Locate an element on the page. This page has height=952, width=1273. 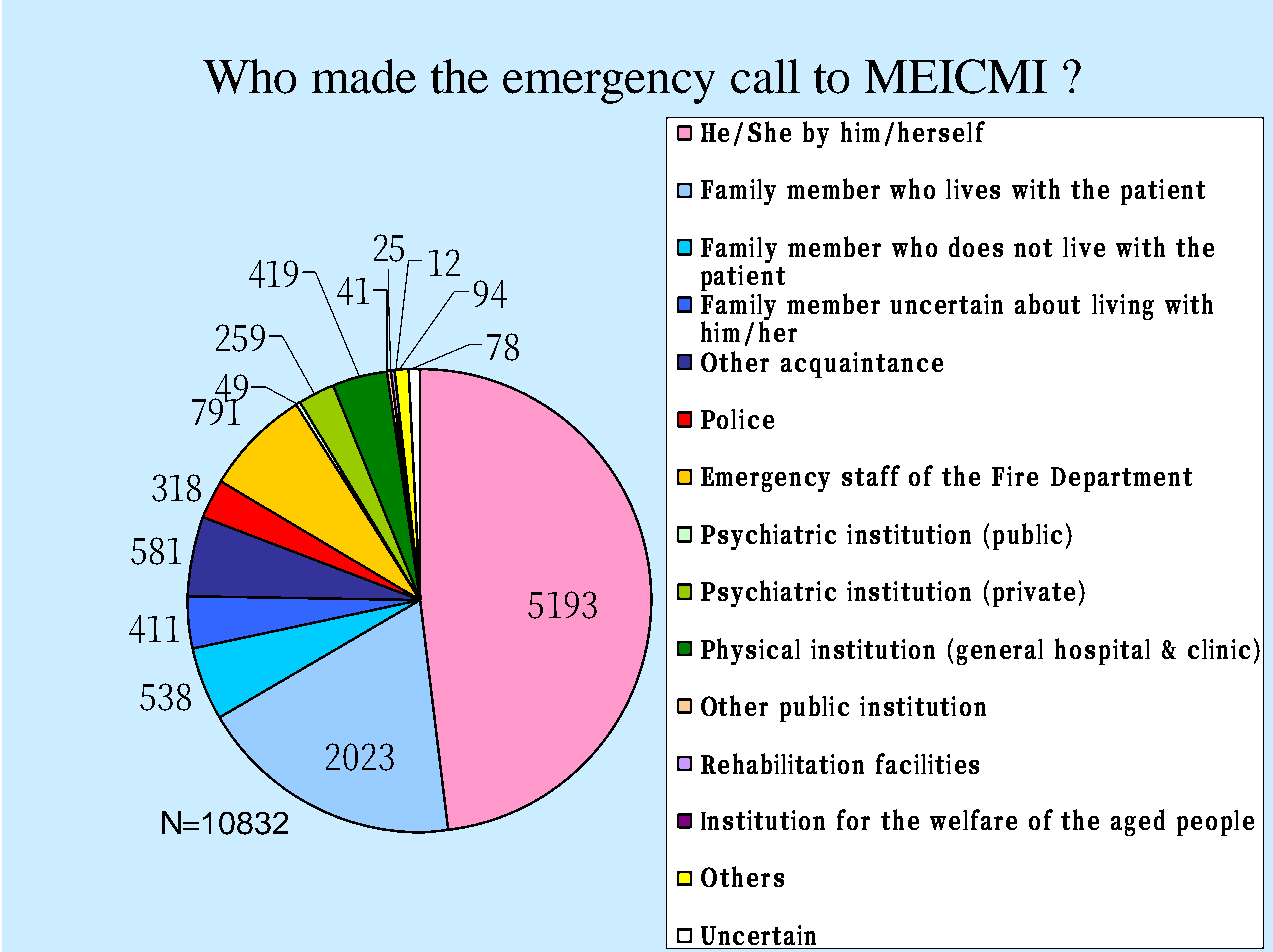
made is located at coordinates (364, 76).
